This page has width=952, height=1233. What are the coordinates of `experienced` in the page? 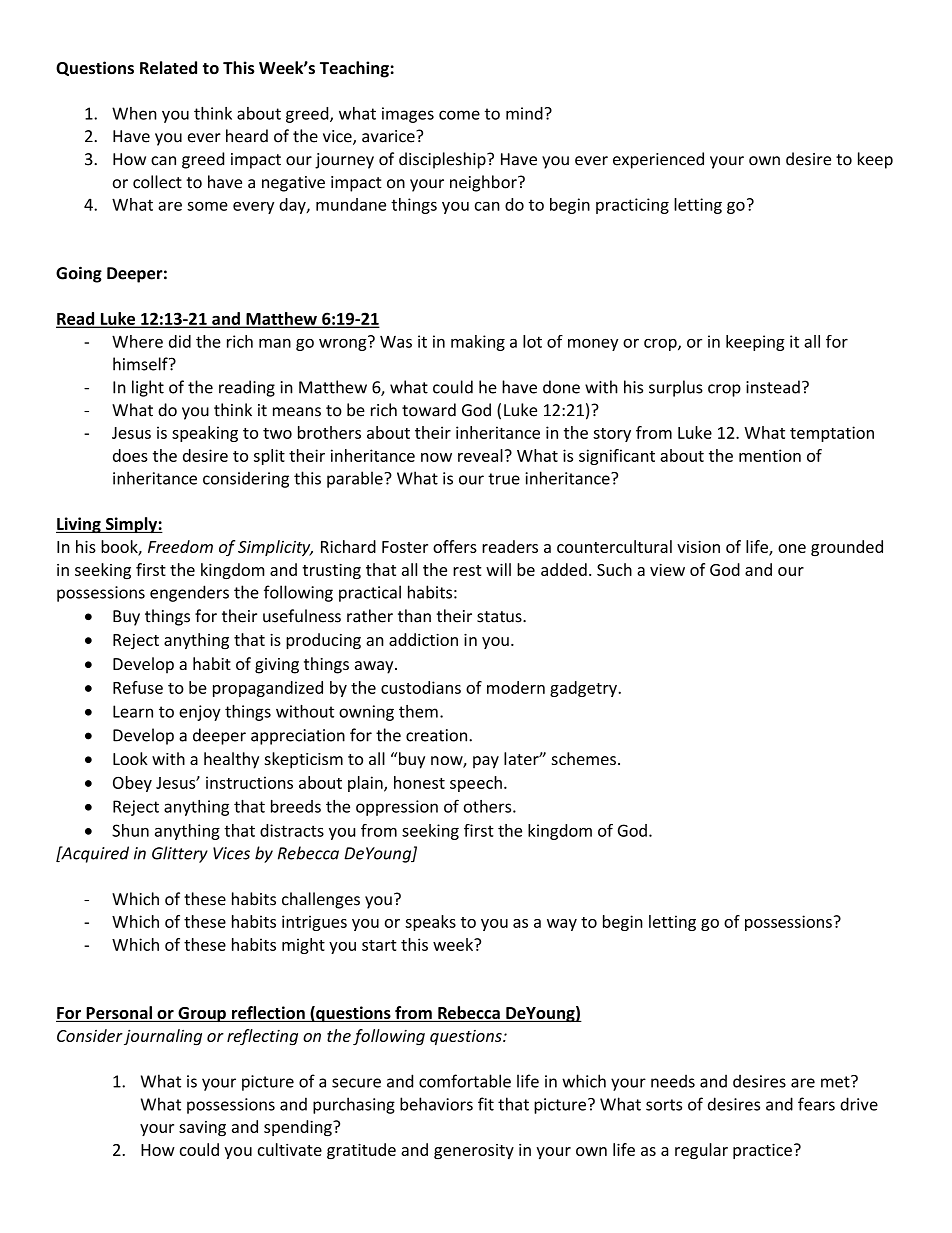 It's located at (658, 160).
